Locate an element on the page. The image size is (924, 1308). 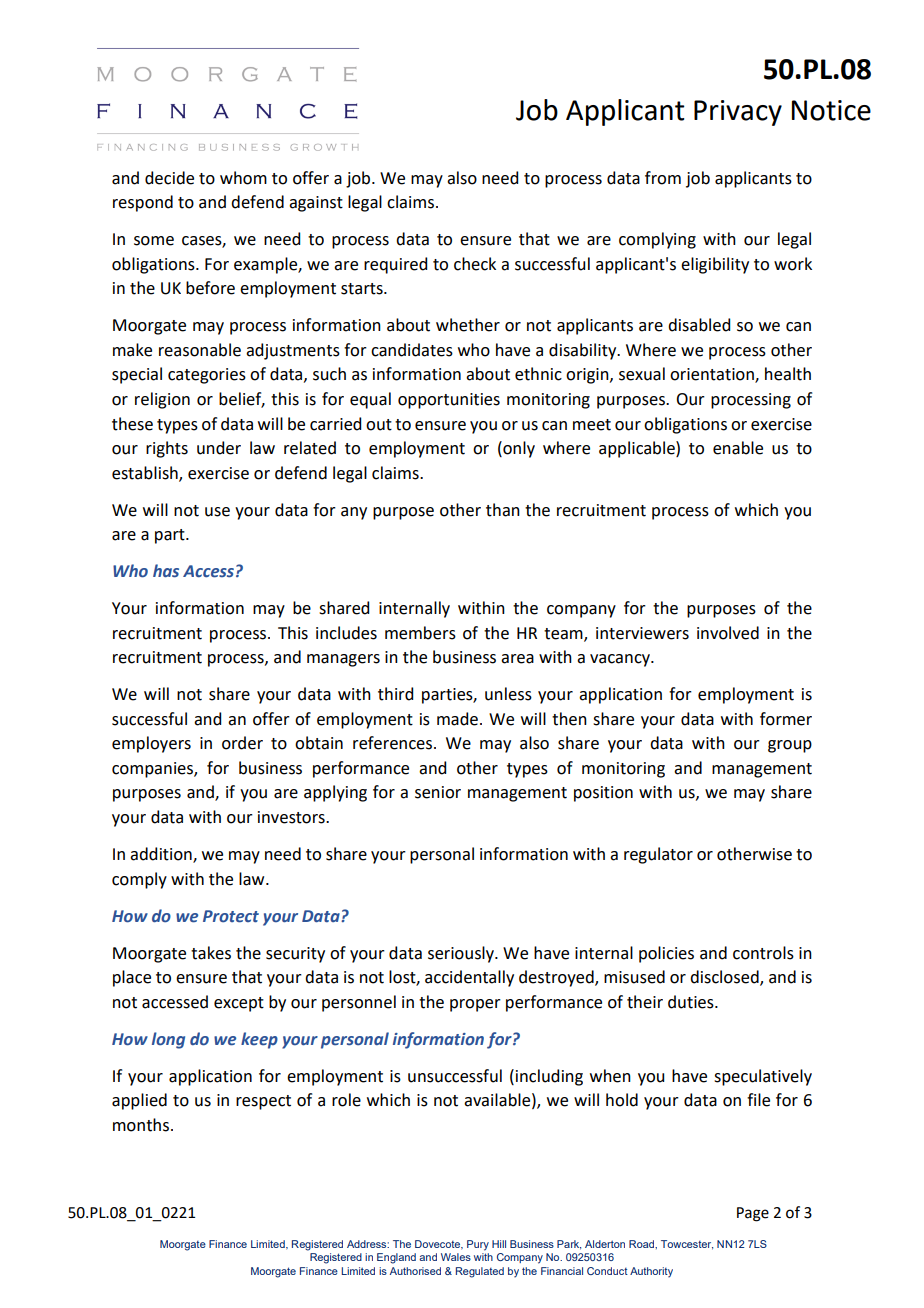
under is located at coordinates (219, 448).
